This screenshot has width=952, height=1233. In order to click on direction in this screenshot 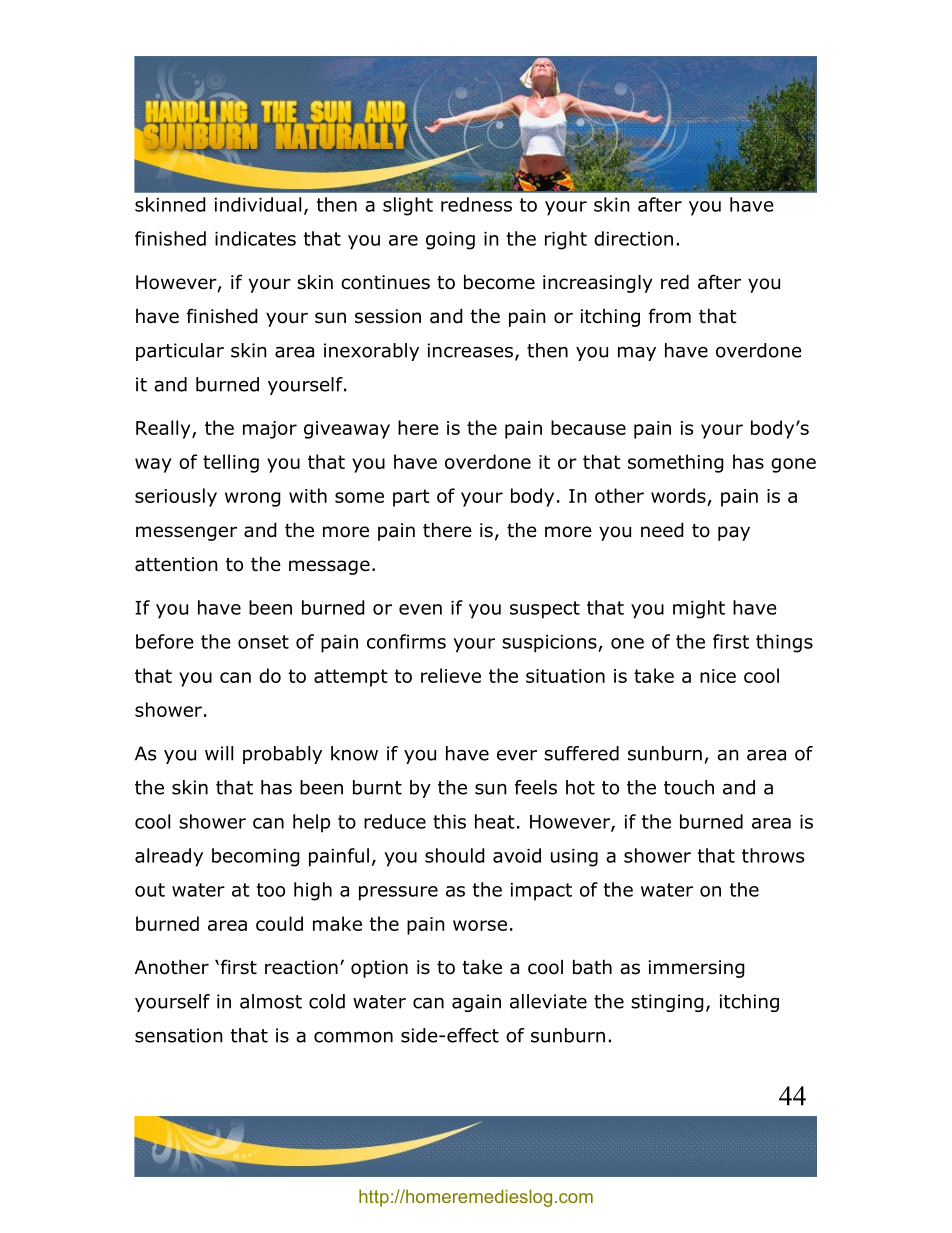, I will do `click(633, 238)`.
